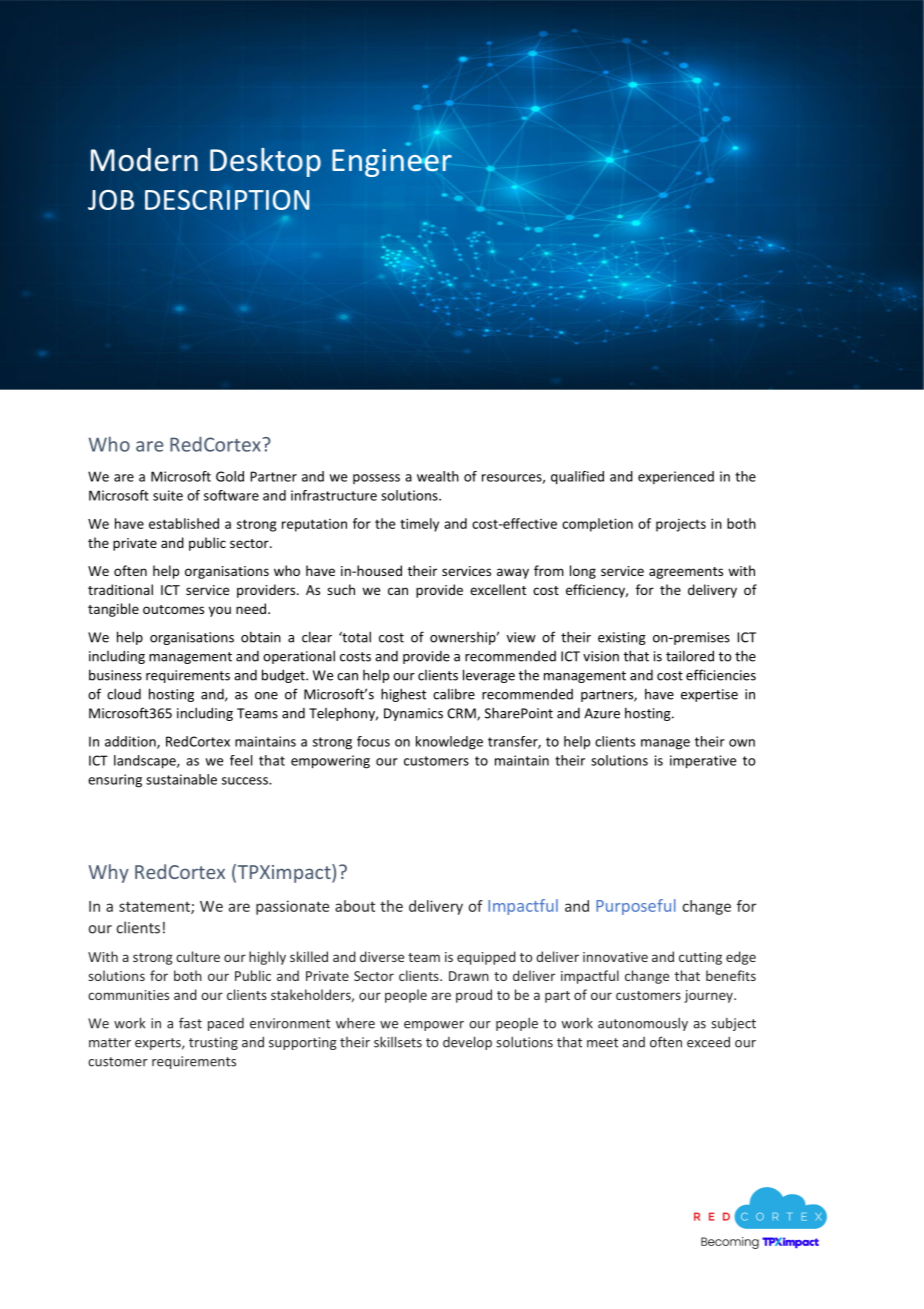 This screenshot has width=924, height=1309. I want to click on Dynamics, so click(413, 714).
